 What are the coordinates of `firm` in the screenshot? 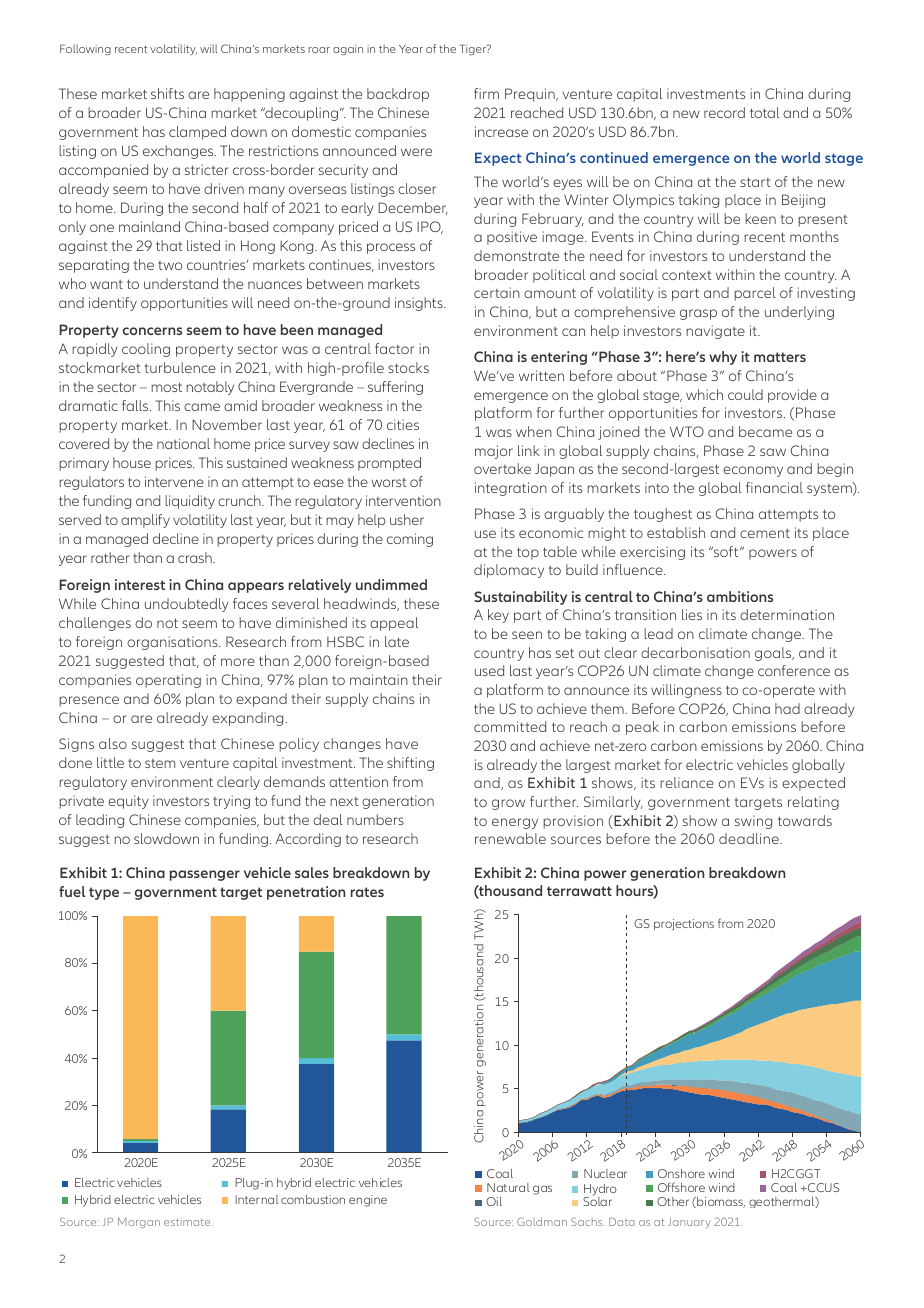 It's located at (486, 93).
